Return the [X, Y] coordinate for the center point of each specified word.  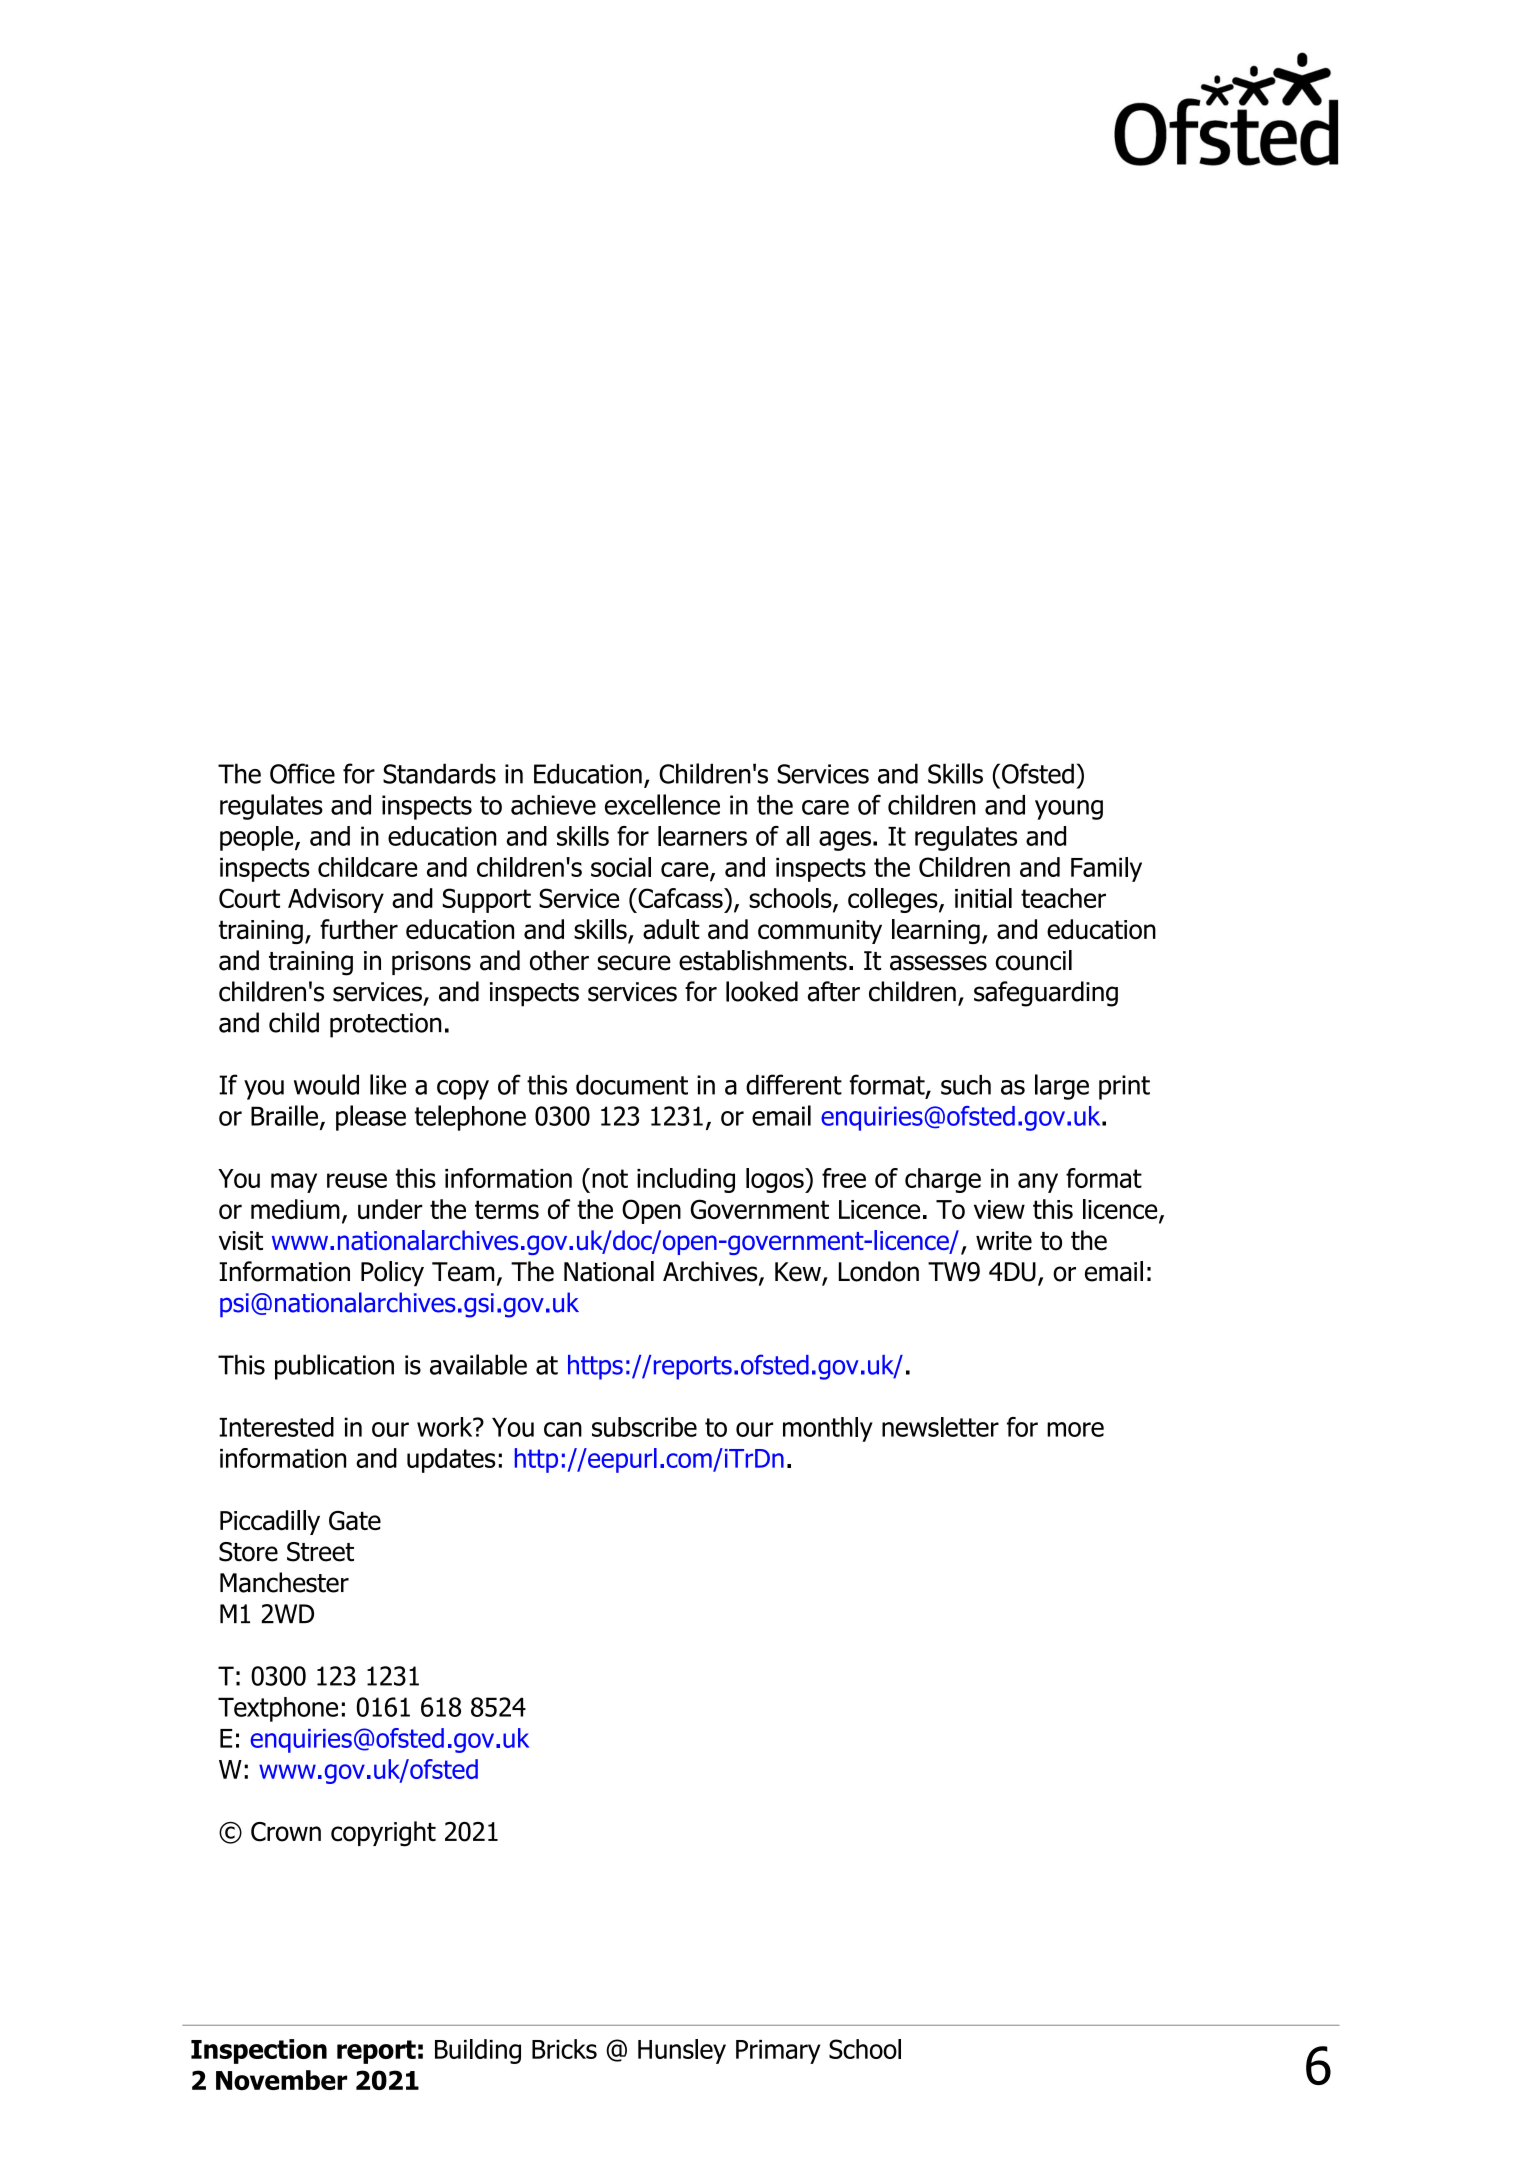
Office [302, 773]
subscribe [644, 1427]
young [1069, 810]
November [281, 2080]
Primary [778, 2052]
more [1075, 1429]
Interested [276, 1427]
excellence [662, 804]
